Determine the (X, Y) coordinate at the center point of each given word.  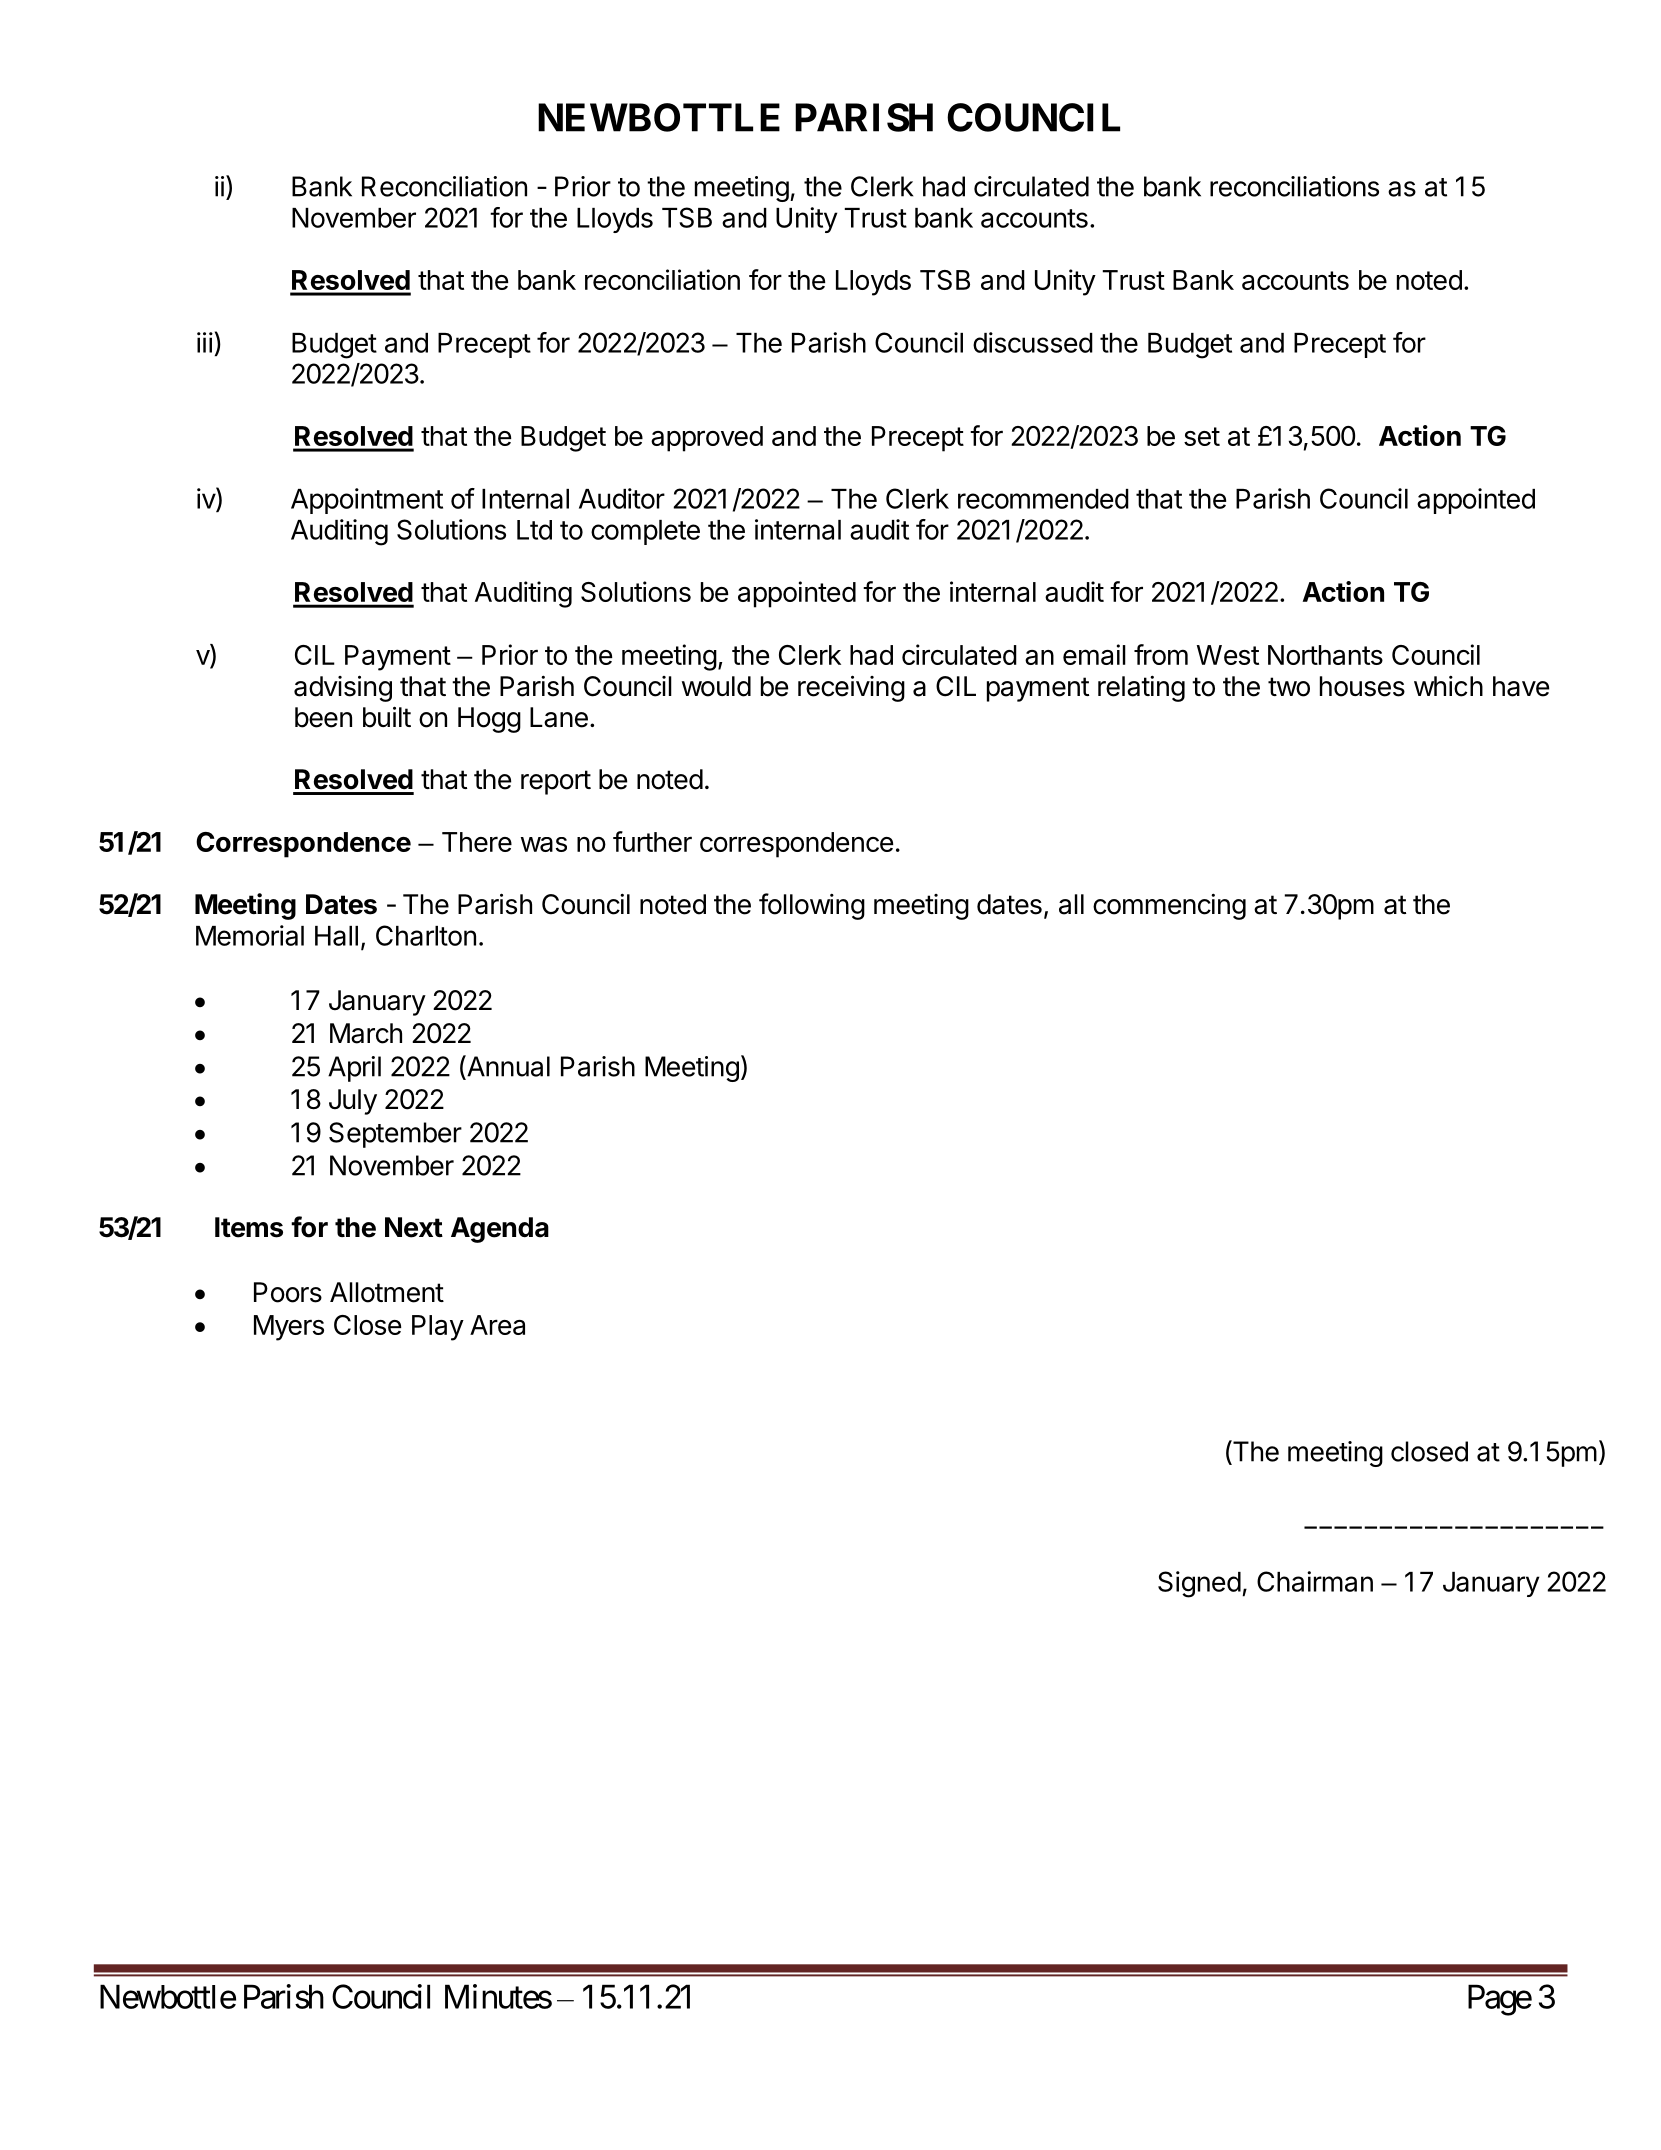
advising (343, 688)
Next (414, 1227)
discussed (1033, 342)
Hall (336, 936)
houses (1362, 686)
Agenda (500, 1230)
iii (205, 342)
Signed (1199, 1584)
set (1202, 436)
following (812, 906)
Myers (289, 1328)
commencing (1169, 906)
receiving (851, 688)
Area (497, 1325)
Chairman (1315, 1581)
